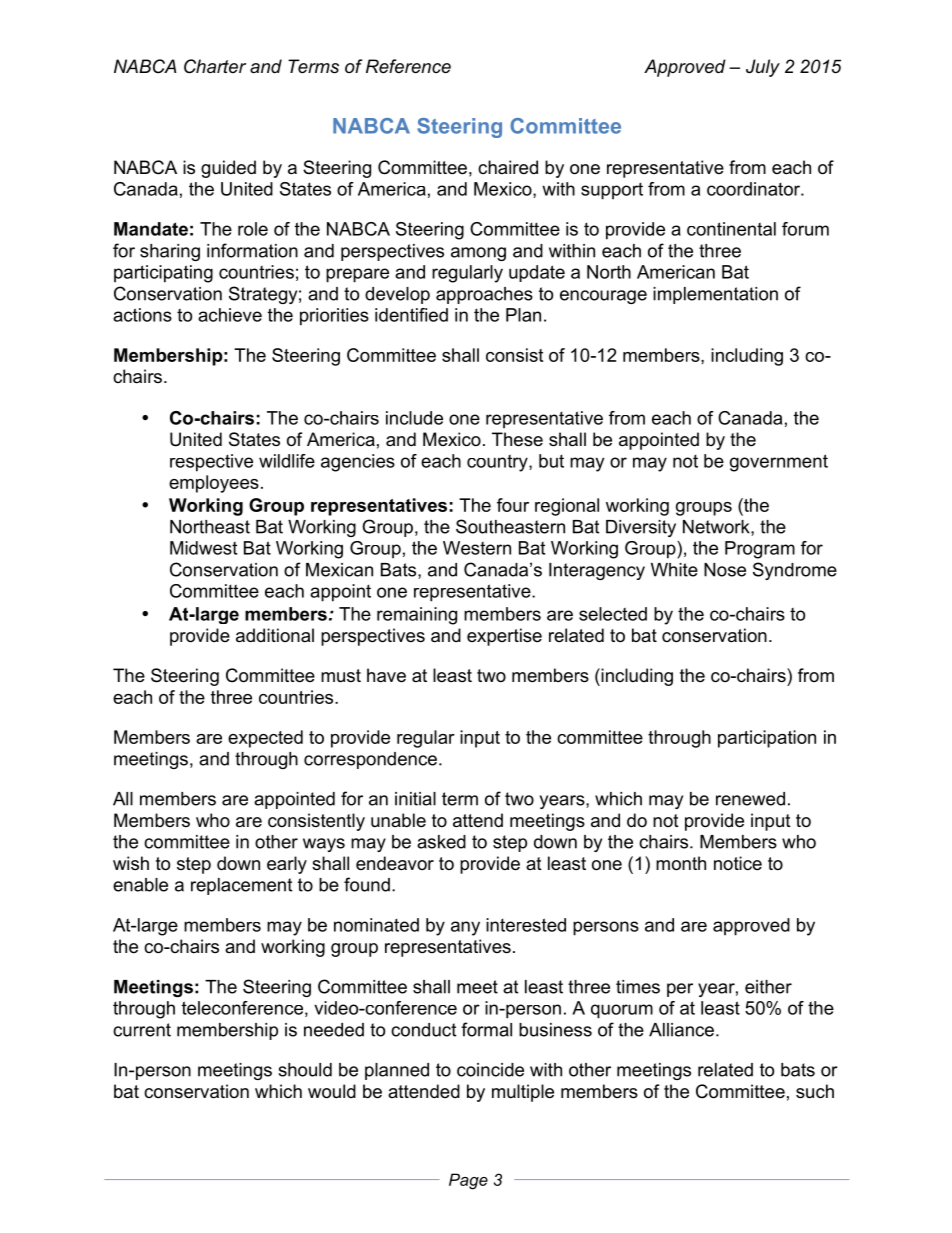  What do you see at coordinates (763, 68) in the page?
I see `July` at bounding box center [763, 68].
